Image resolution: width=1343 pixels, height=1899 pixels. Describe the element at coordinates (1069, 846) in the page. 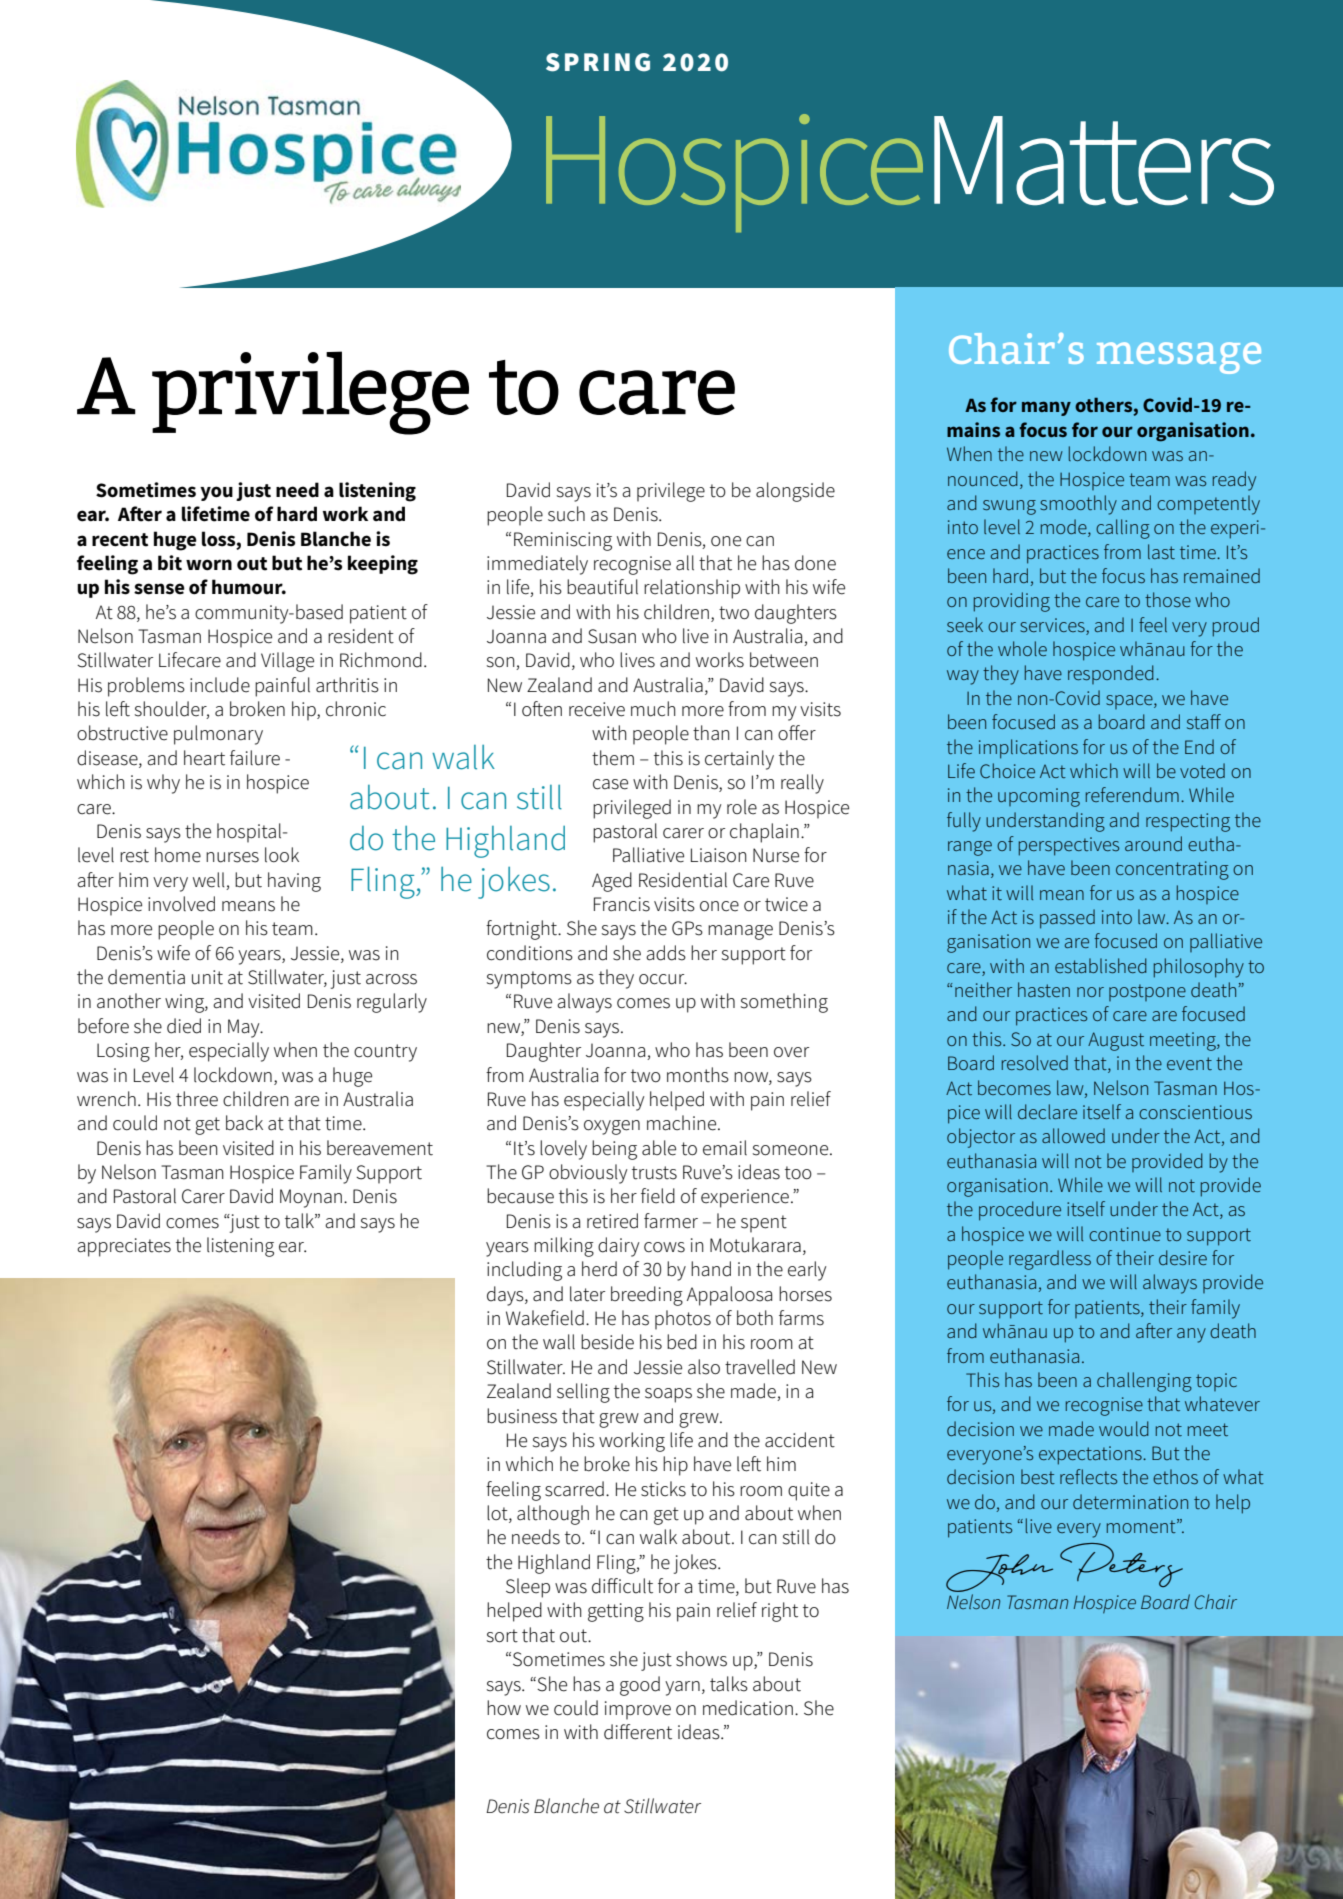

I see `perspectives` at that location.
